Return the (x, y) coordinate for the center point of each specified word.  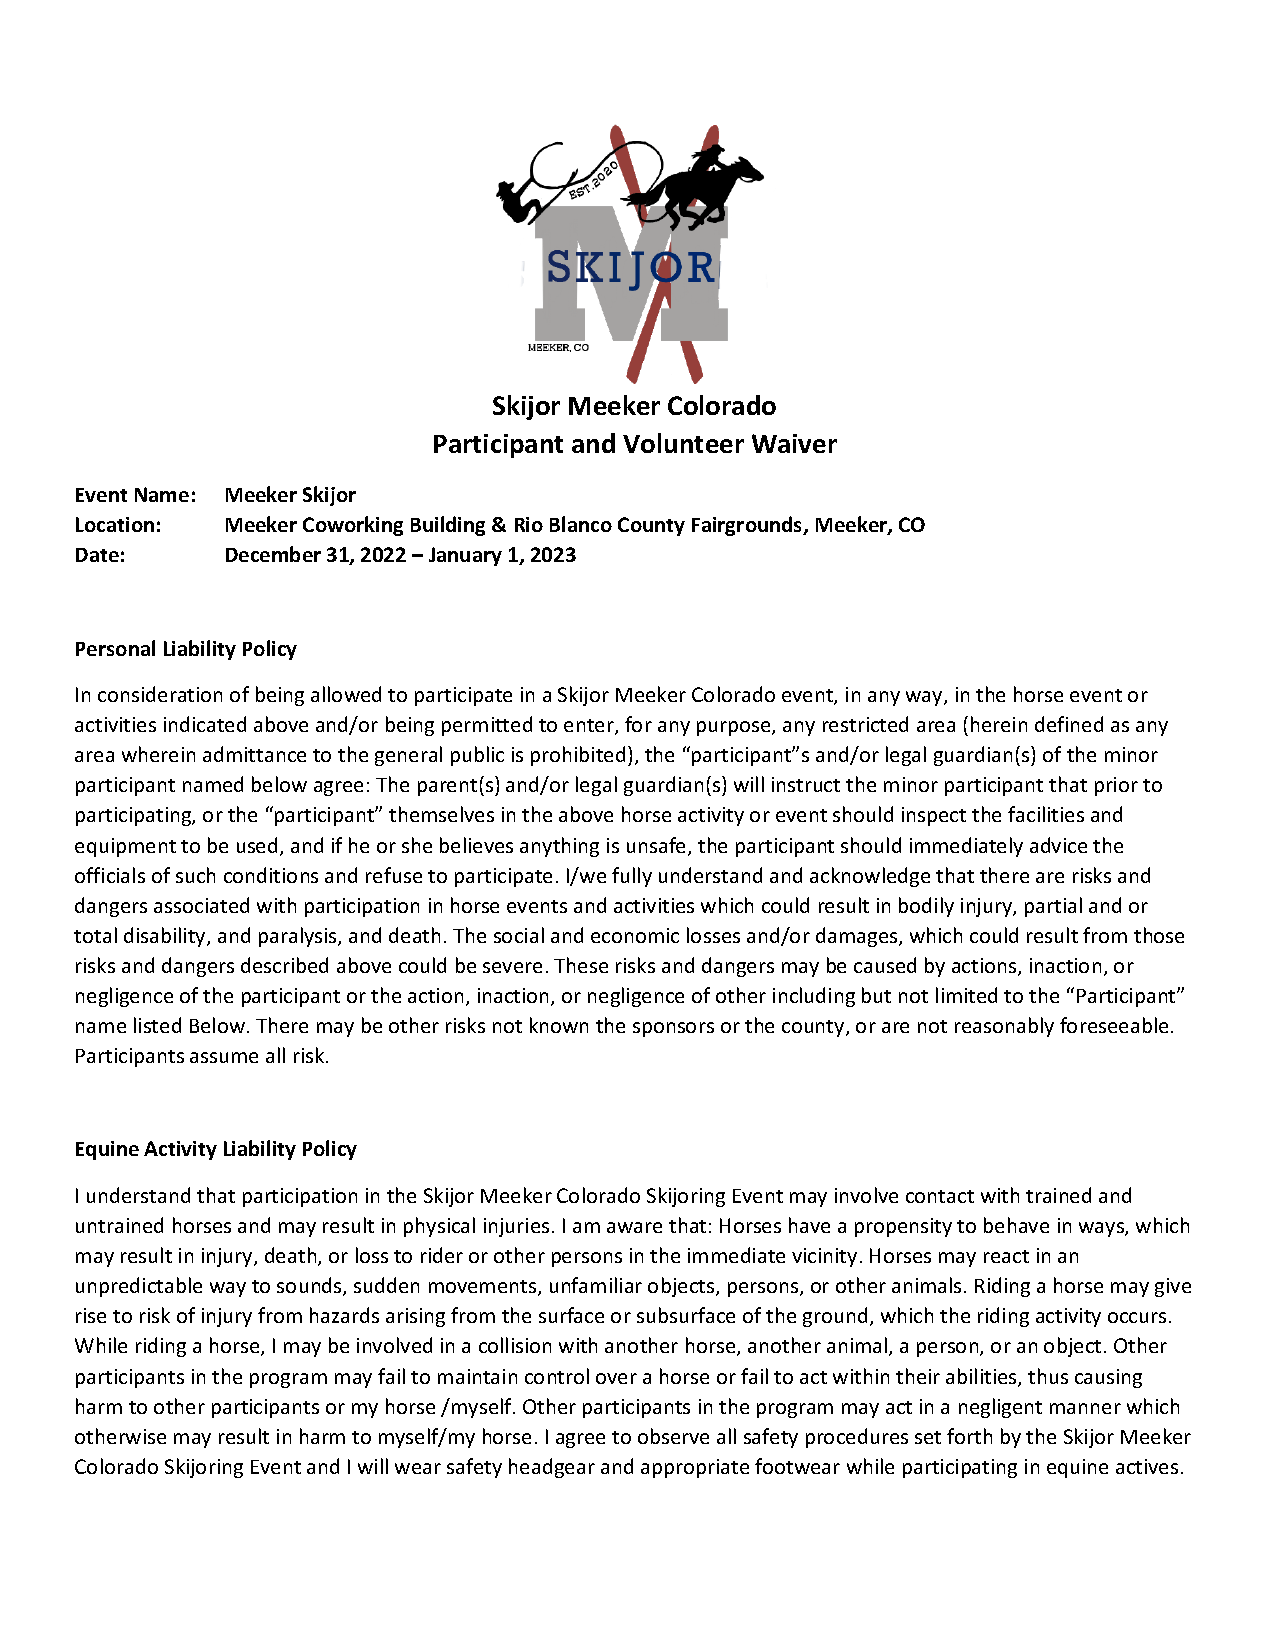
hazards (344, 1315)
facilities (1046, 814)
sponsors (673, 1029)
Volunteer (683, 443)
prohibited (578, 756)
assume (224, 1057)
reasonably (1004, 1027)
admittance (254, 754)
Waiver (794, 443)
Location (115, 524)
